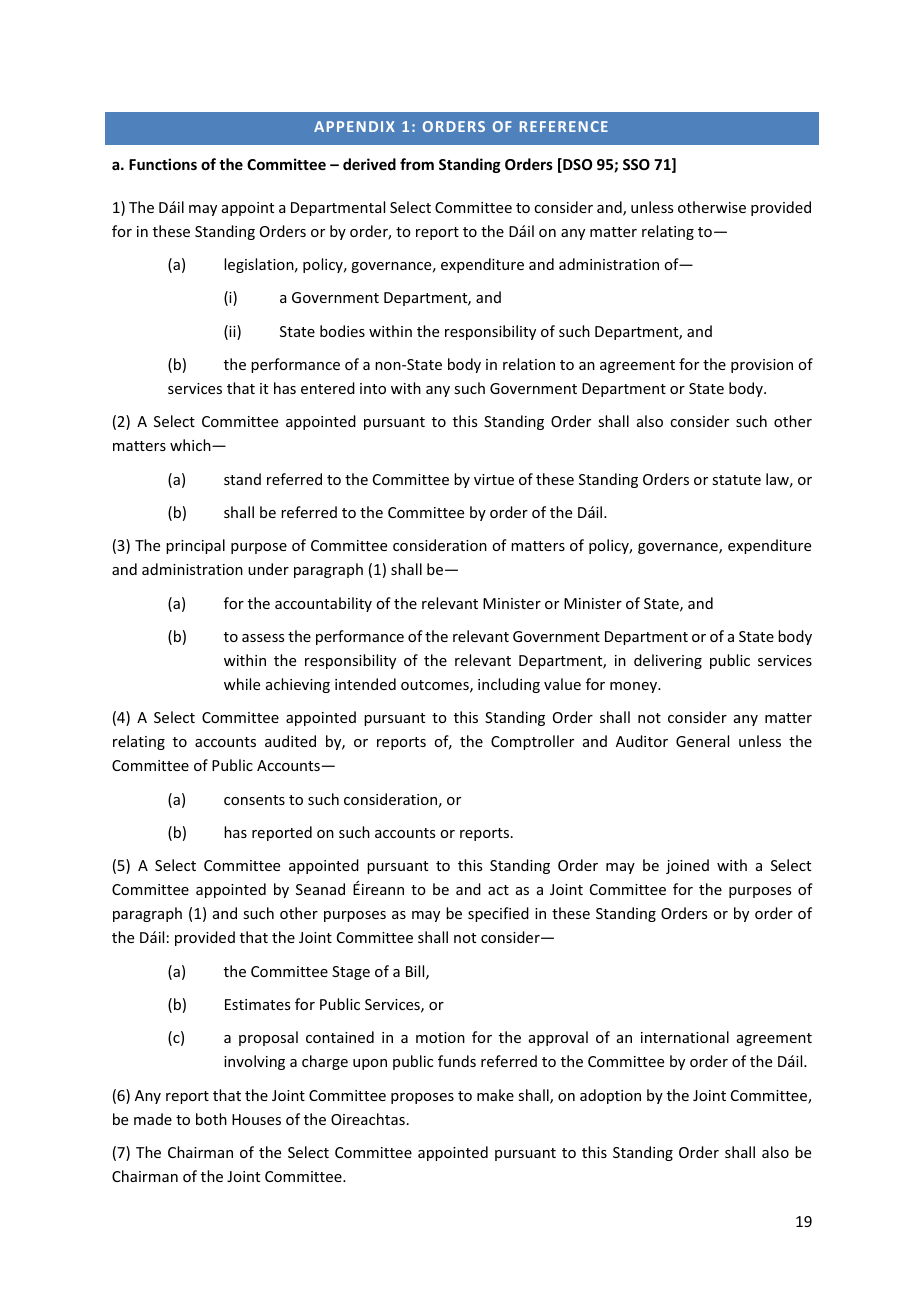  Describe the element at coordinates (211, 1119) in the image. I see `both` at that location.
